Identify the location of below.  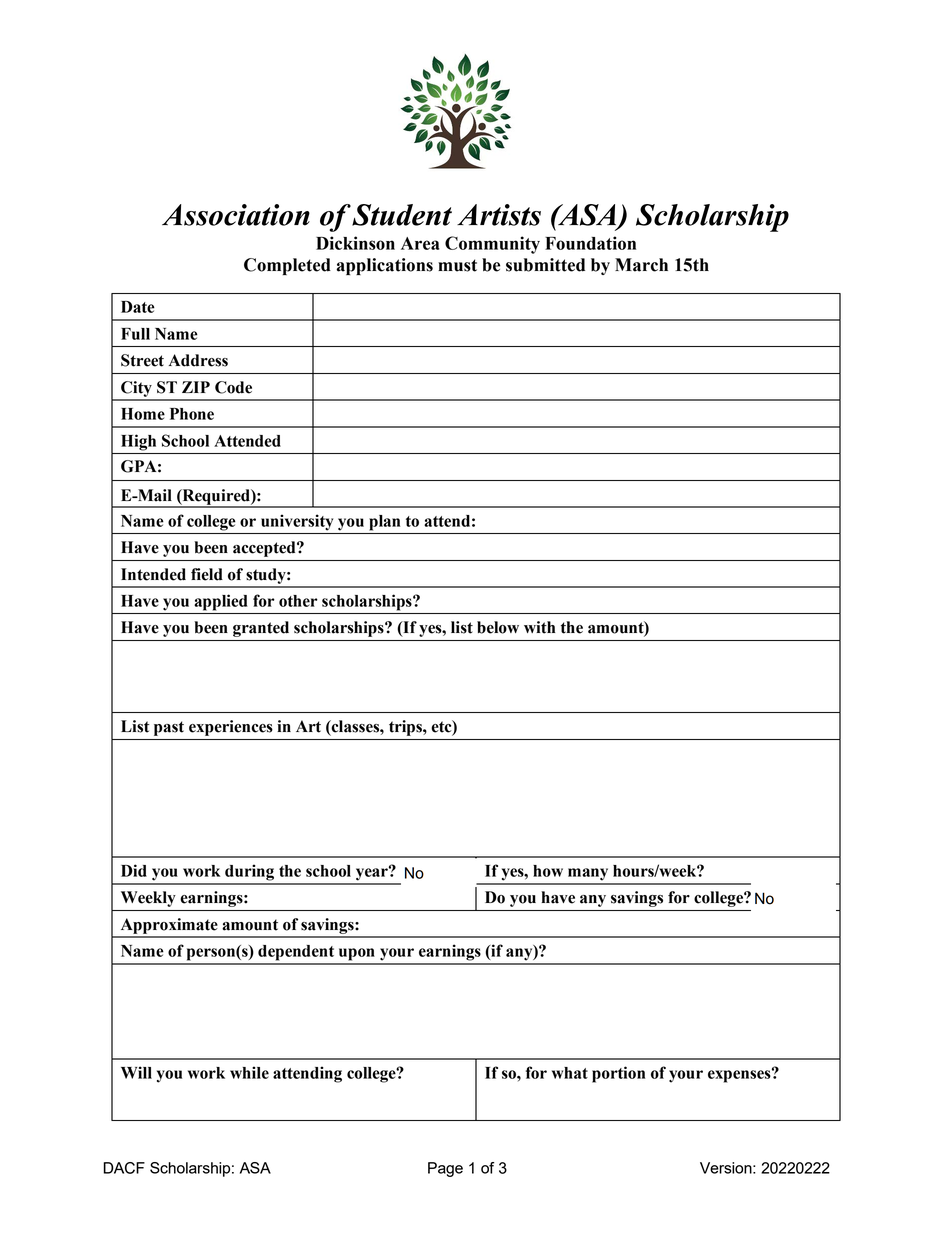
(498, 627).
